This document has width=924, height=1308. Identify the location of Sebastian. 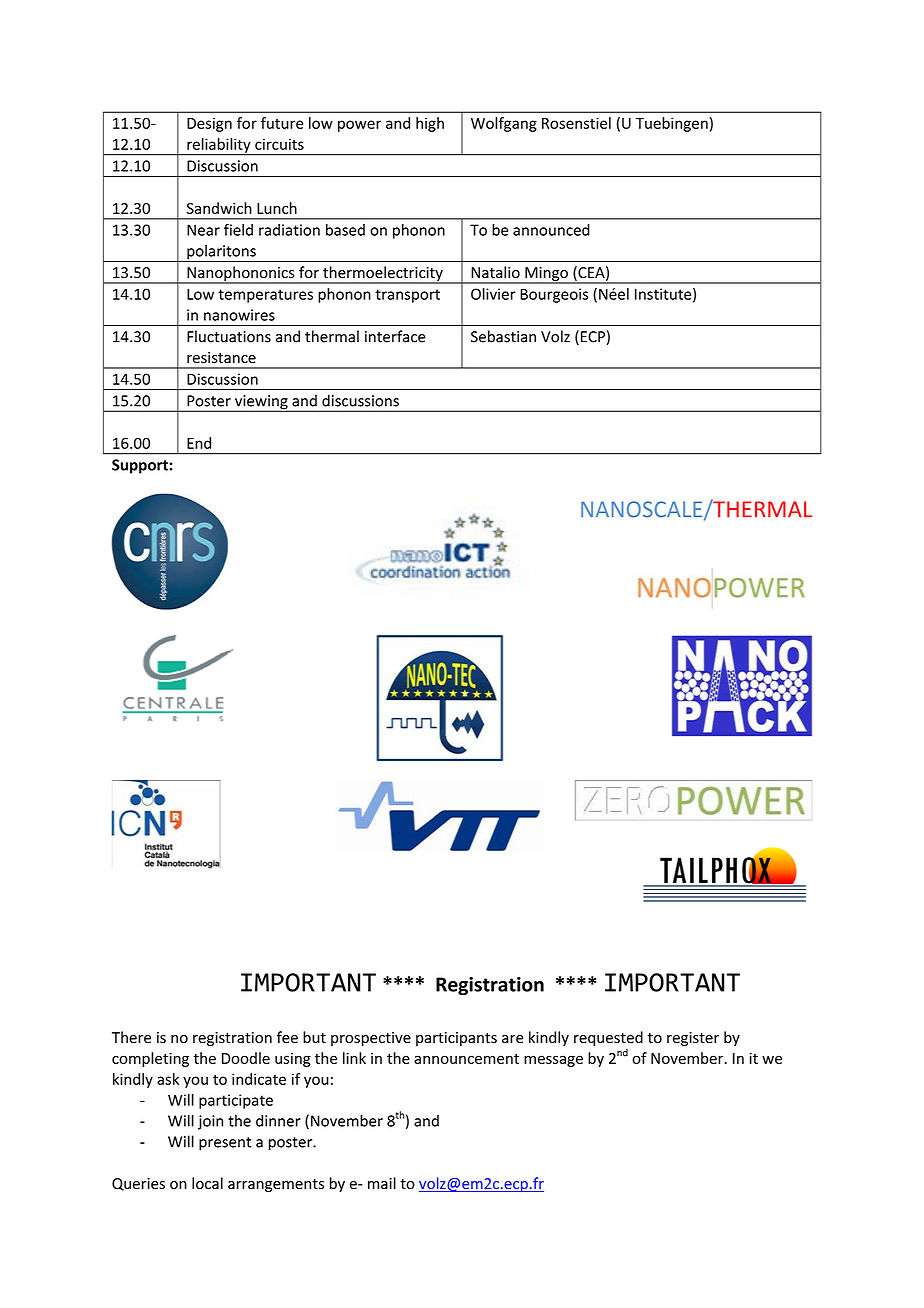
(503, 336).
